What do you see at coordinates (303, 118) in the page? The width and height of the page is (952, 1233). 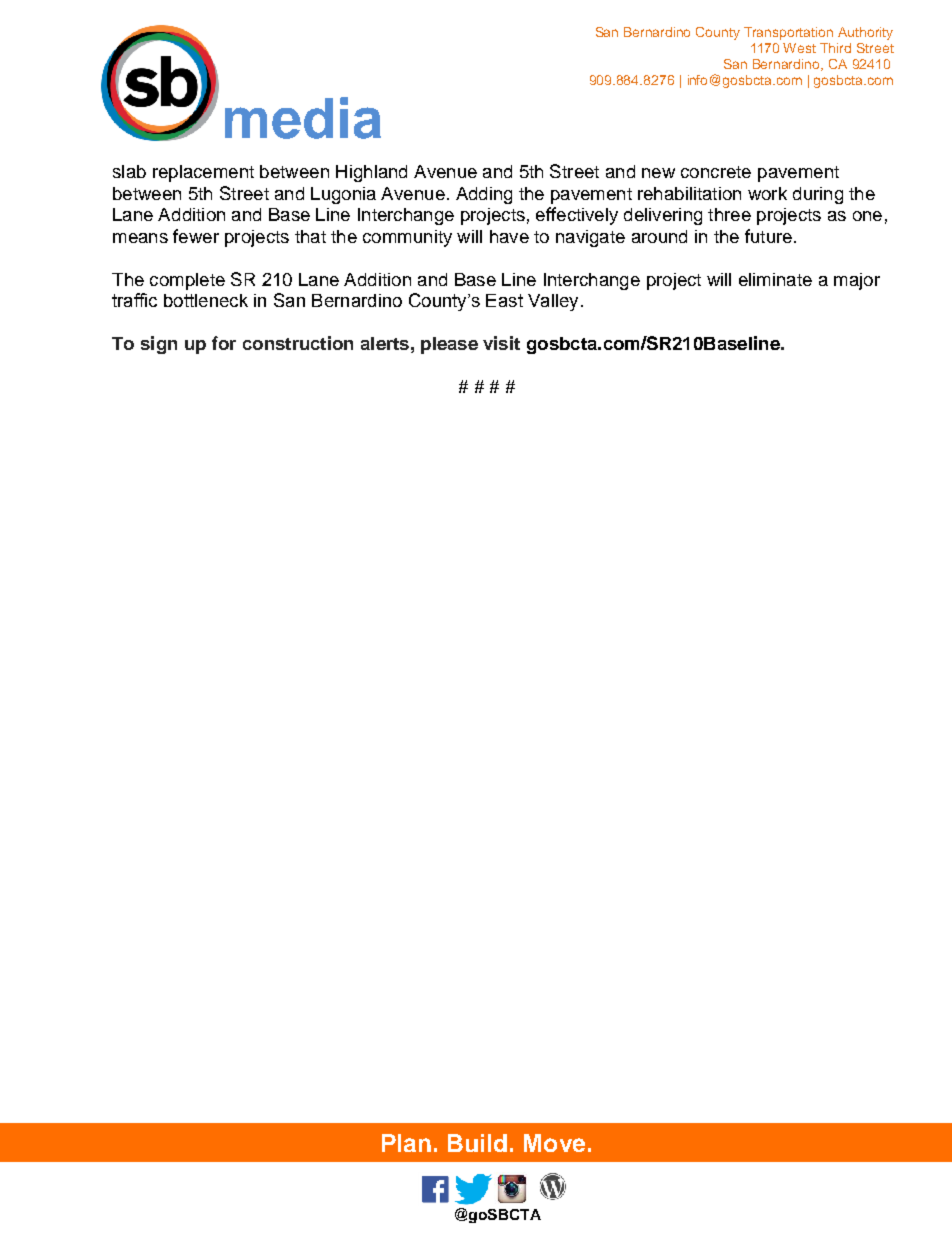 I see `media` at bounding box center [303, 118].
